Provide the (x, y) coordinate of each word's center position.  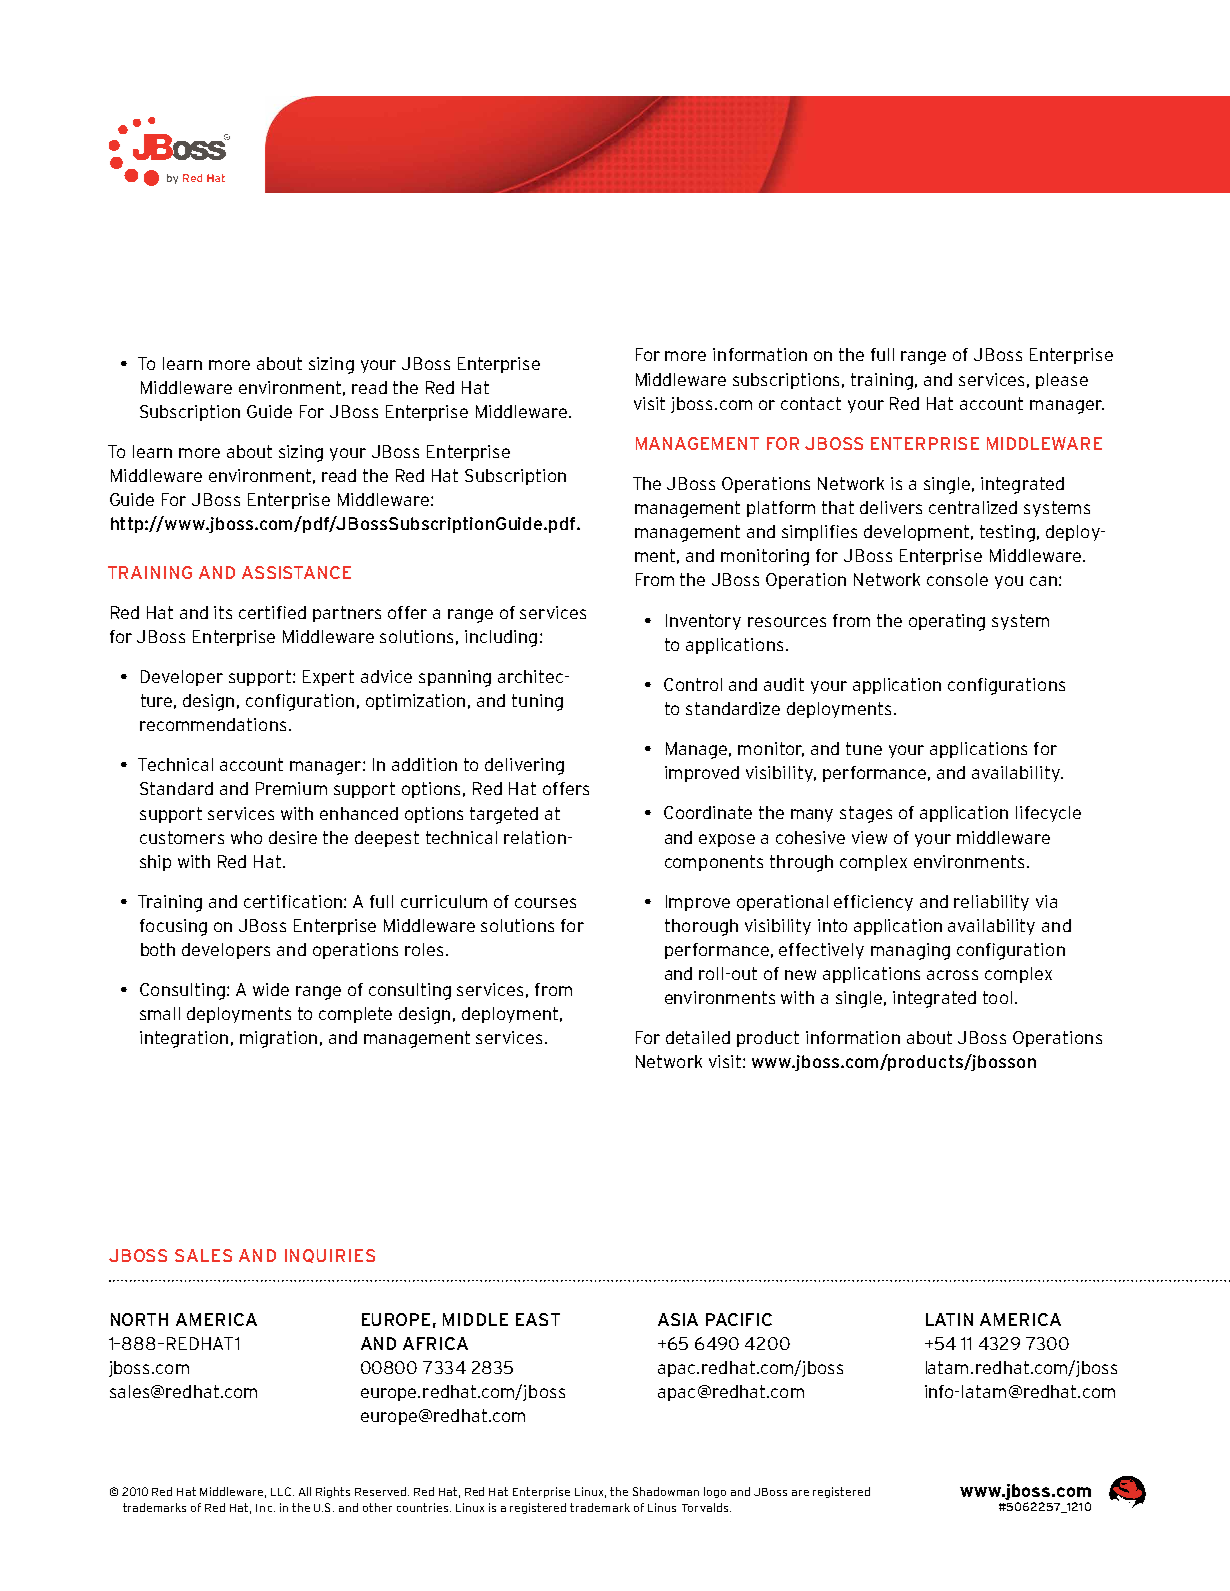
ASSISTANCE (296, 572)
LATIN (949, 1319)
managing (910, 951)
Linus (662, 1507)
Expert (328, 678)
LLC (282, 1491)
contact (811, 403)
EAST (538, 1319)
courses (545, 903)
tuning (537, 702)
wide (271, 989)
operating (947, 622)
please (1062, 381)
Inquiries (330, 1256)
